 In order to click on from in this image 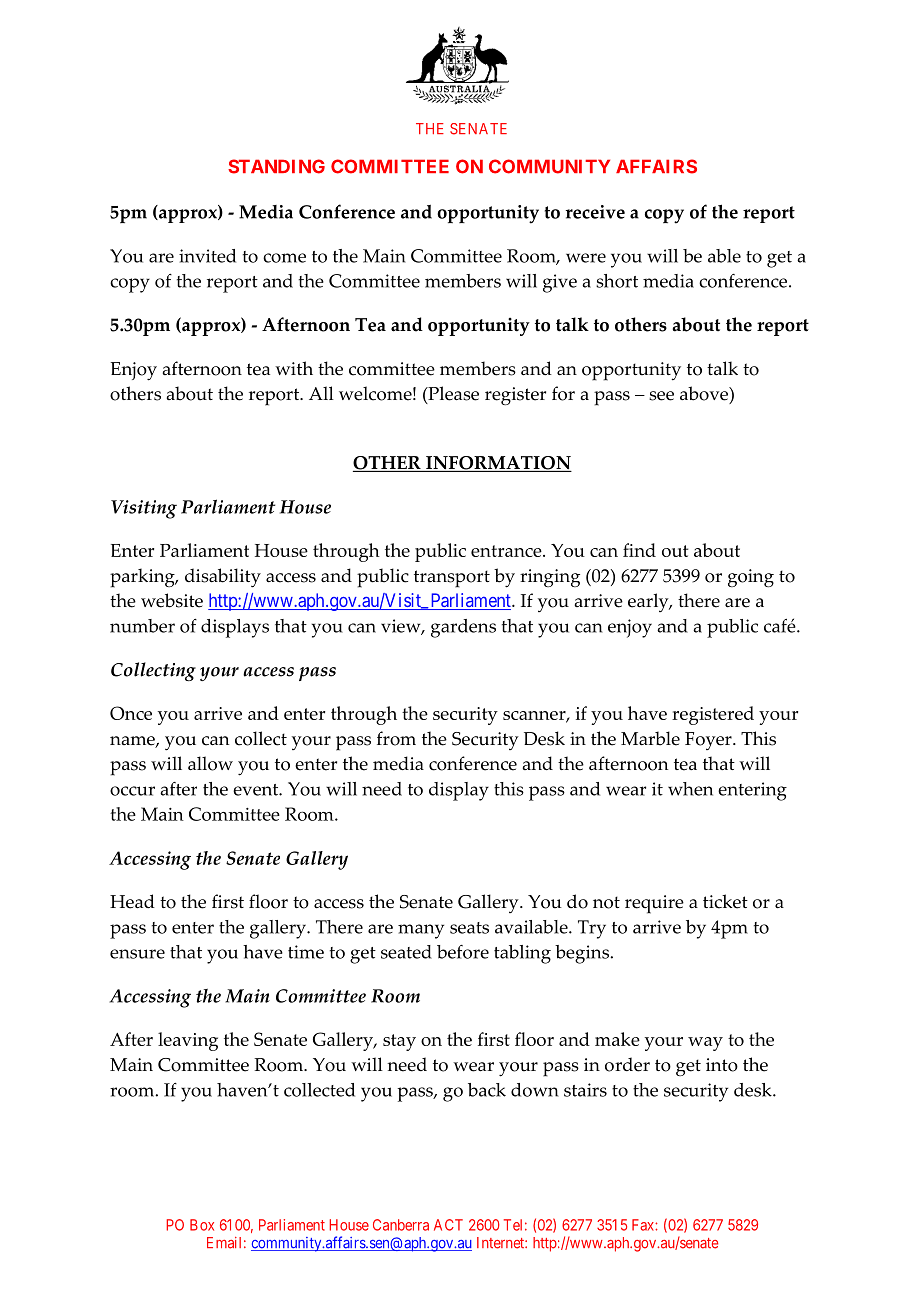, I will do `click(396, 738)`.
